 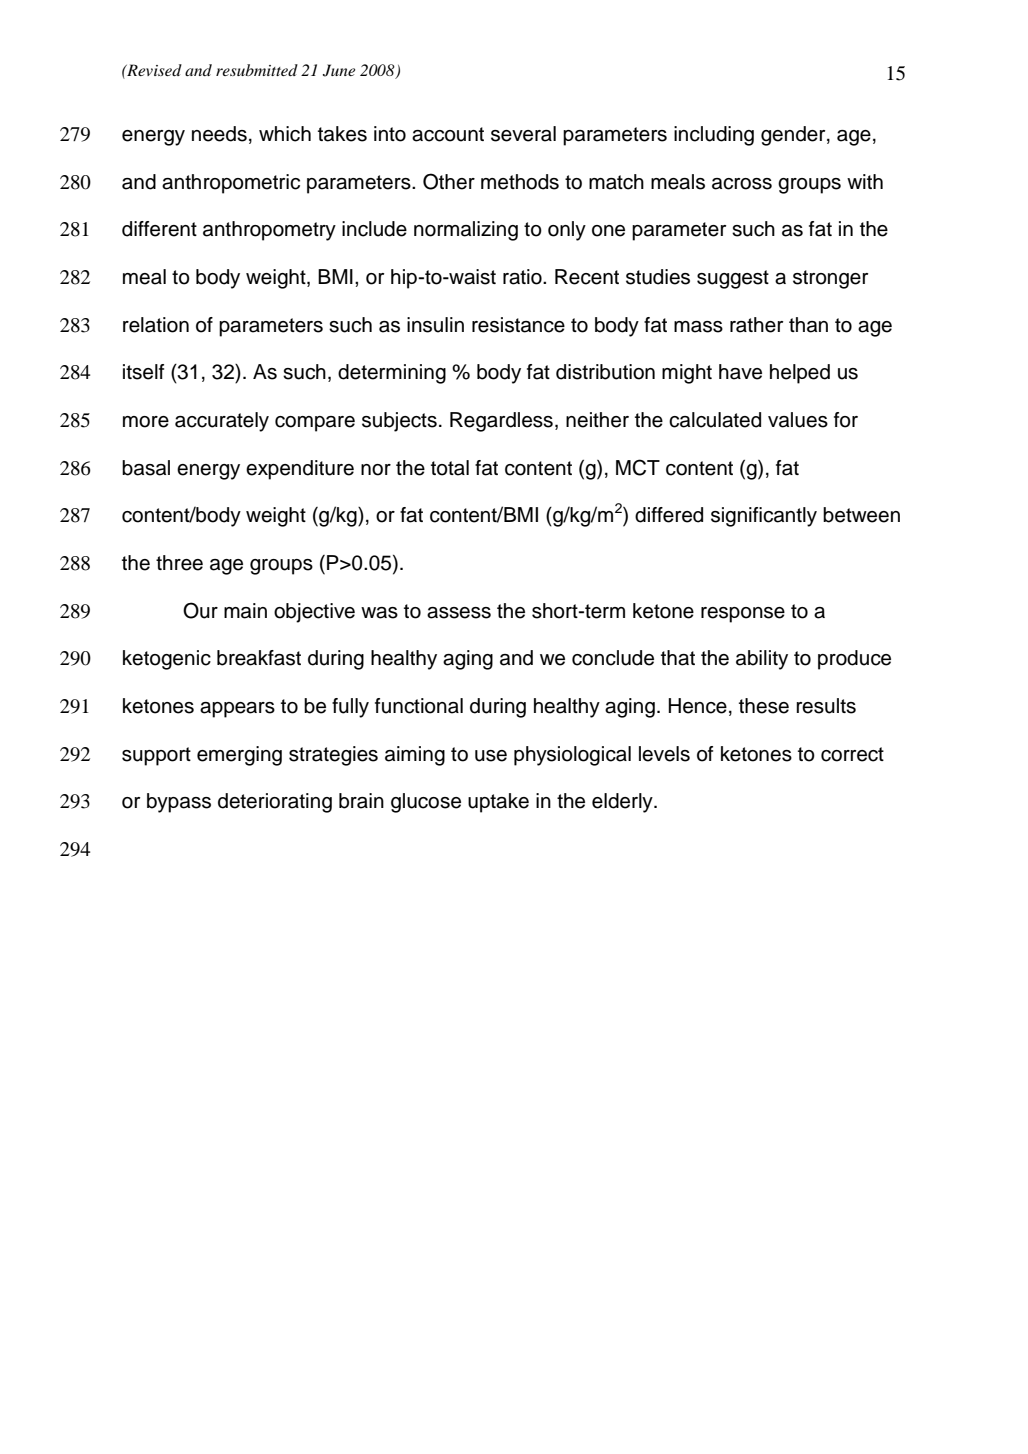 What do you see at coordinates (257, 70) in the document?
I see `resubmitted` at bounding box center [257, 70].
